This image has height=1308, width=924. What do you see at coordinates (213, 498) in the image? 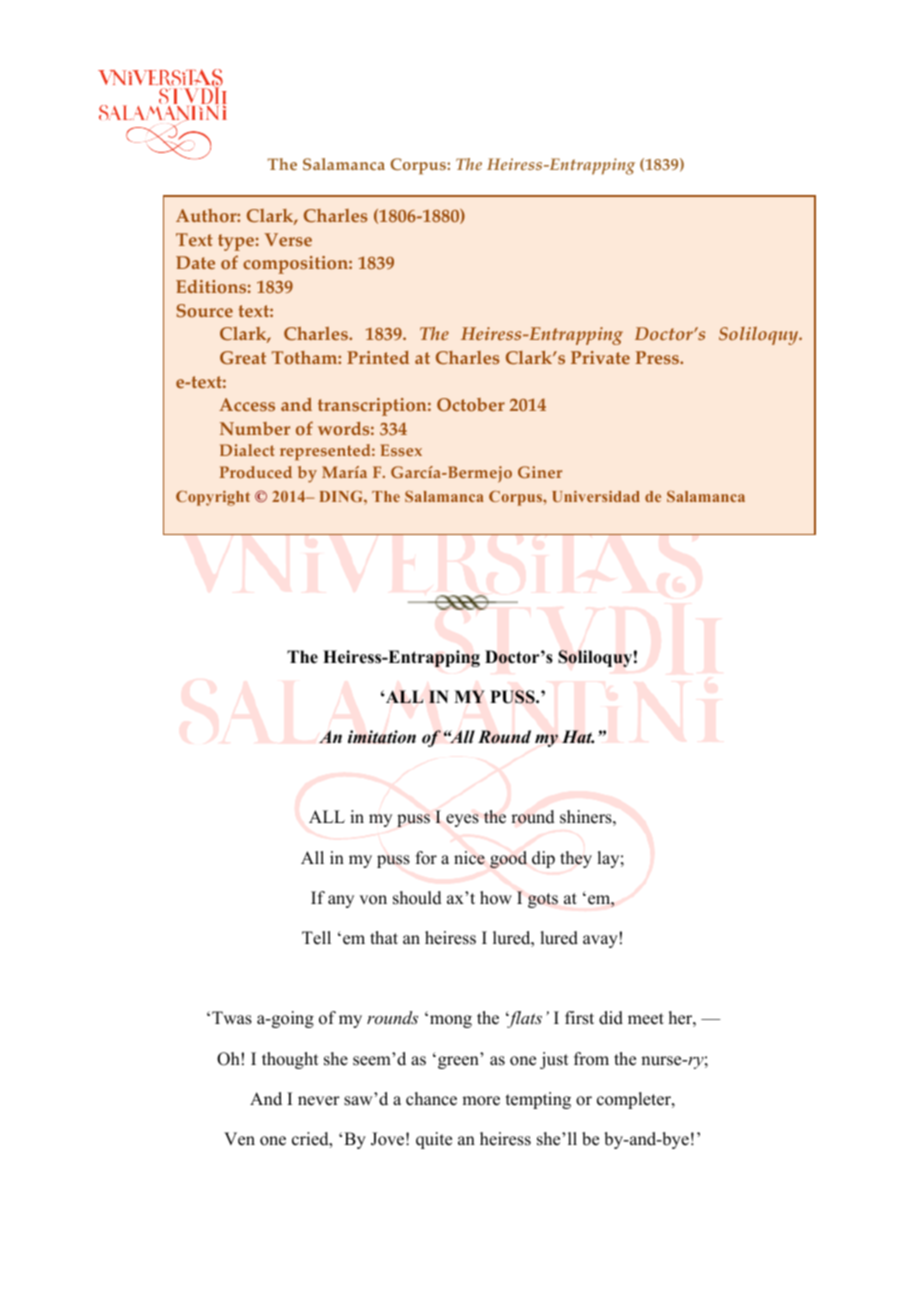
I see `Copyright` at bounding box center [213, 498].
